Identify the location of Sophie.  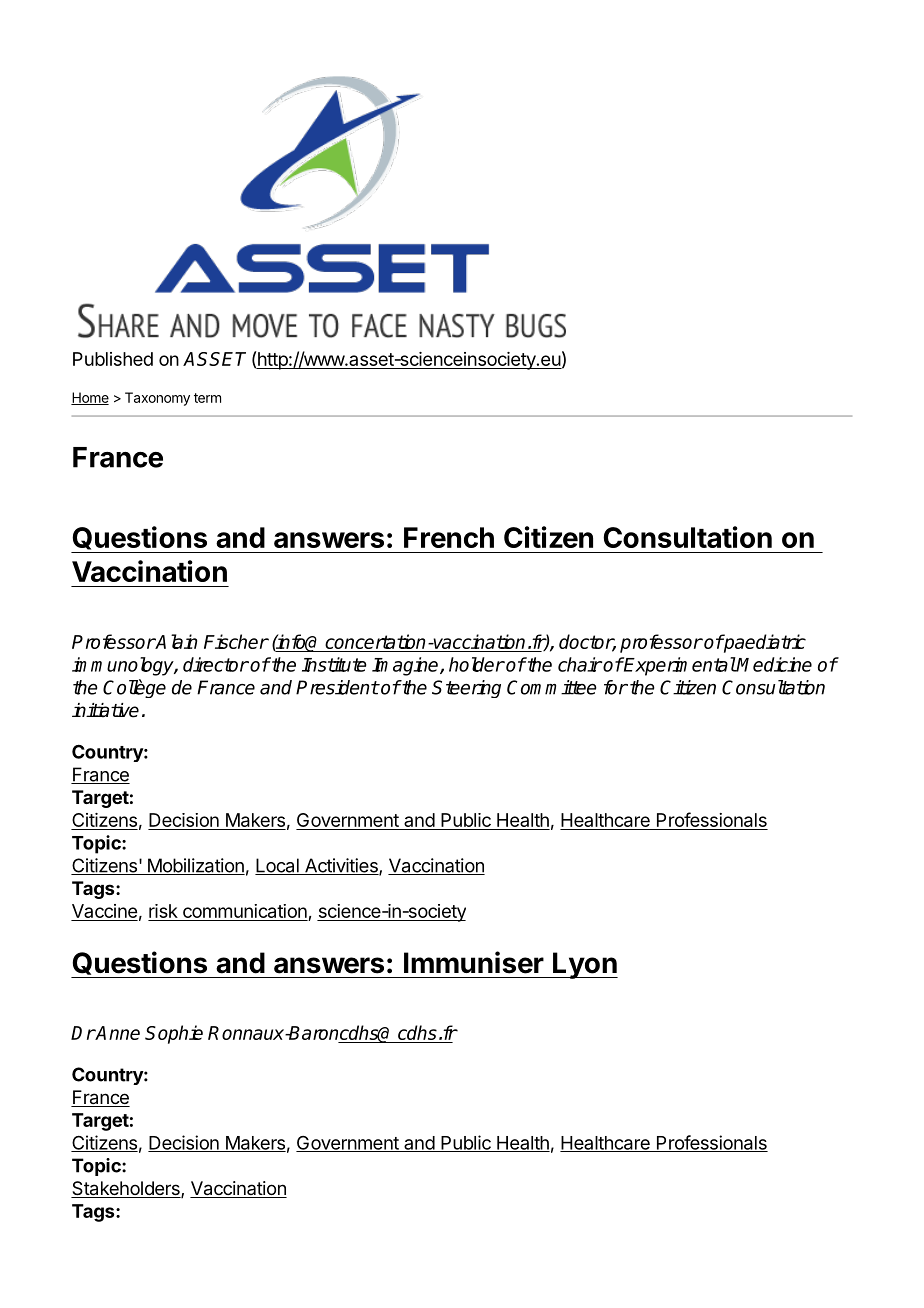
(174, 1034).
